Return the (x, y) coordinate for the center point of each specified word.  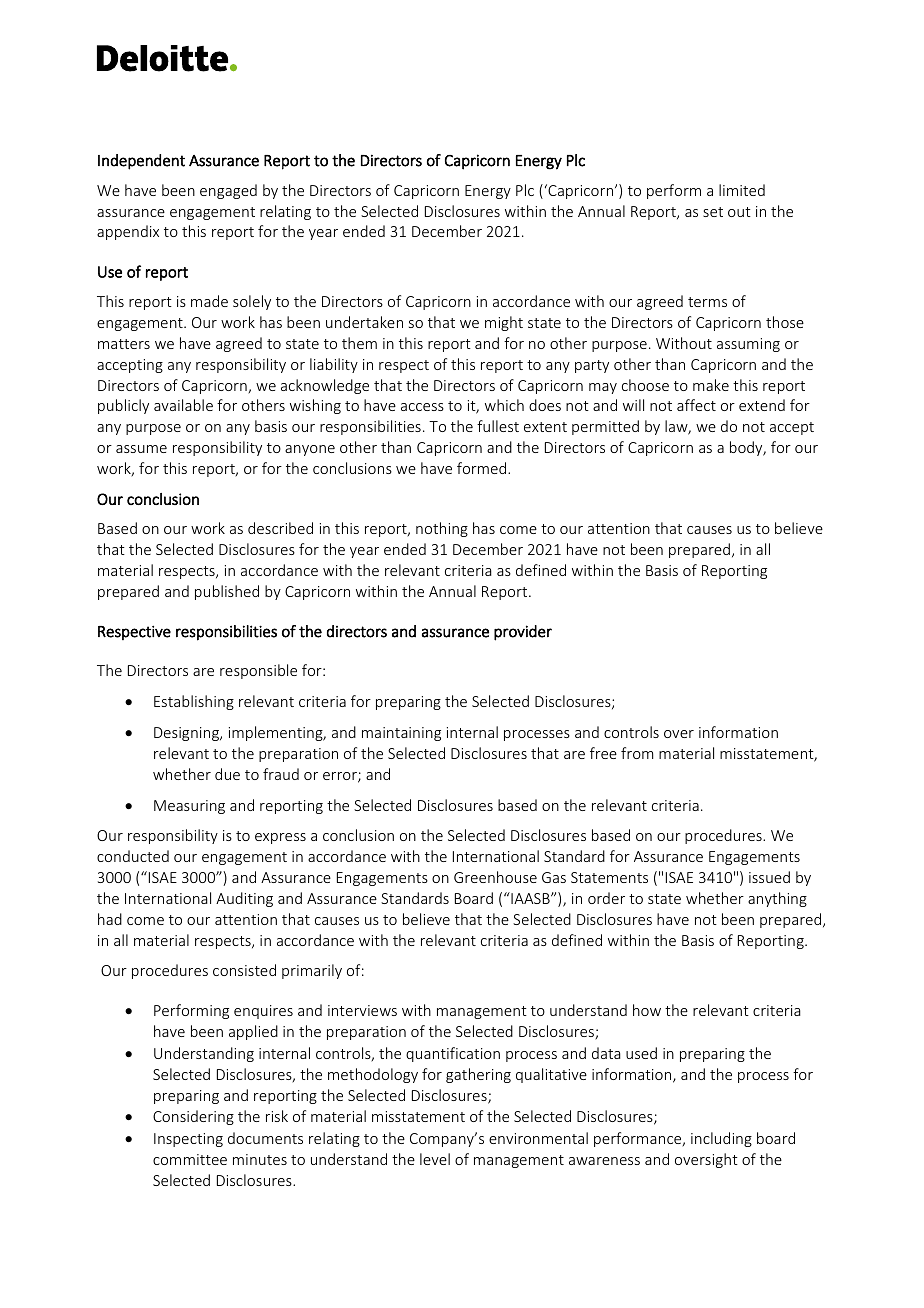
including (721, 1139)
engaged (228, 191)
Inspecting (188, 1140)
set (713, 212)
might (504, 323)
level (435, 1159)
